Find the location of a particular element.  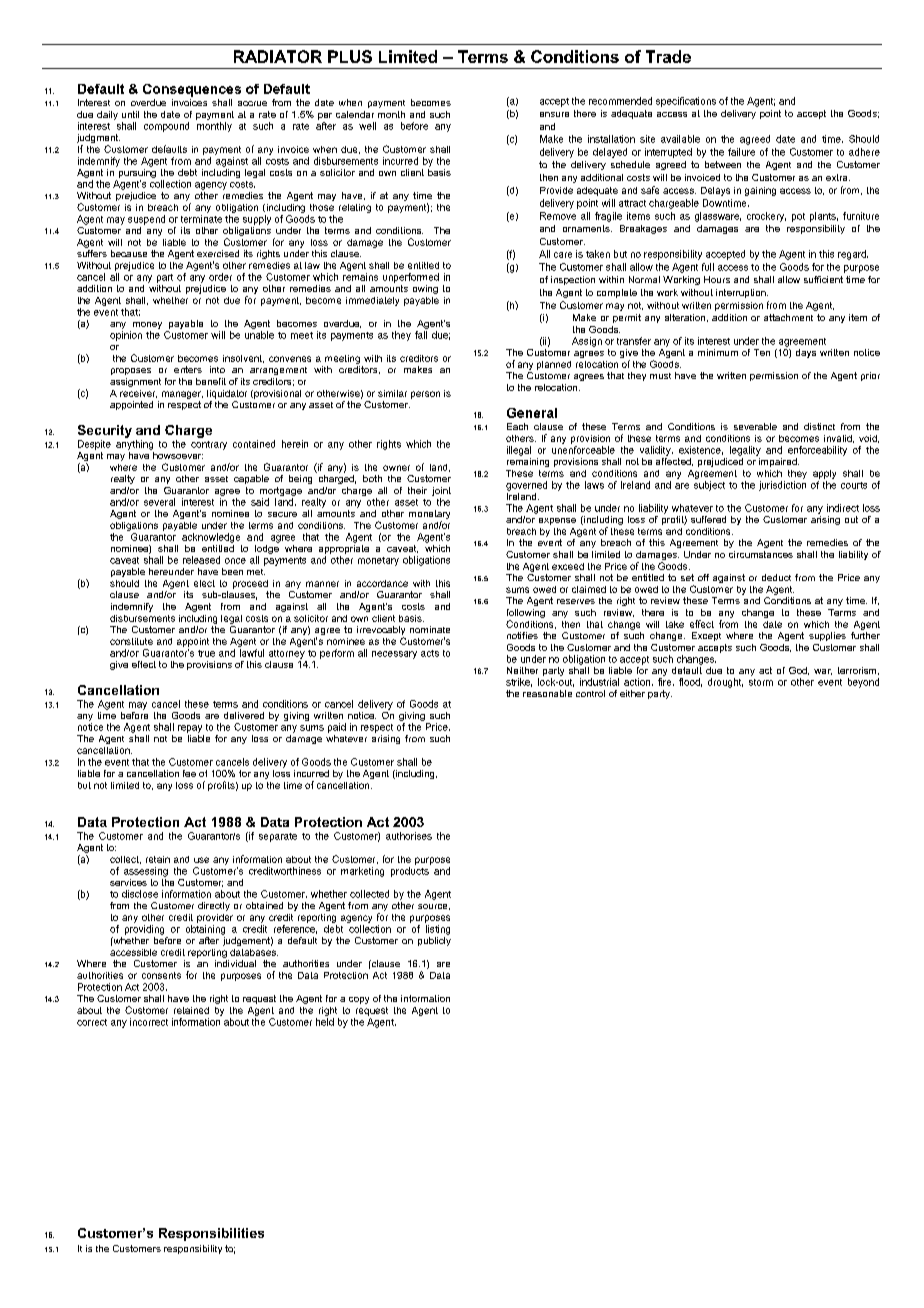

enters is located at coordinates (188, 369).
